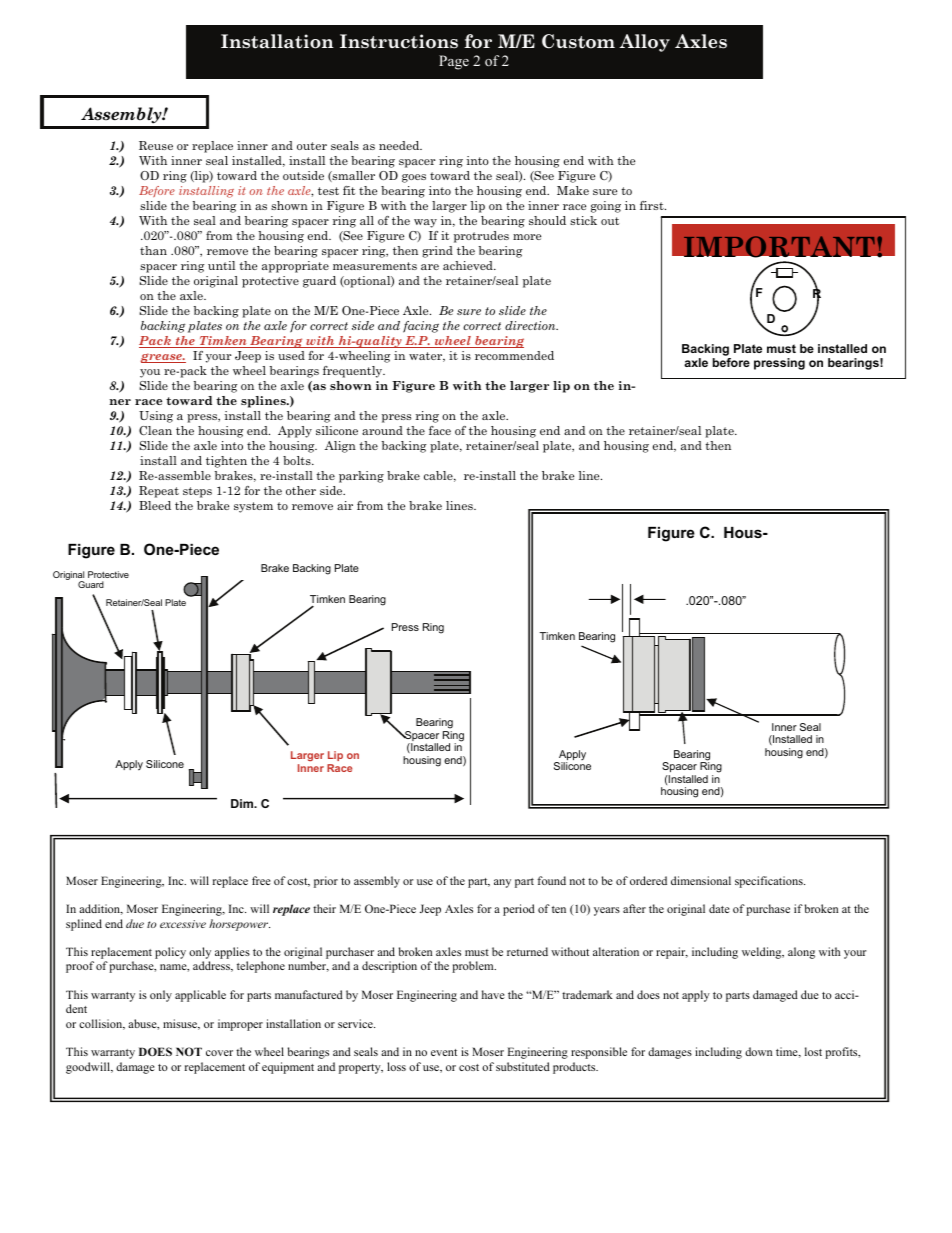  Describe the element at coordinates (221, 265) in the page. I see `until` at that location.
